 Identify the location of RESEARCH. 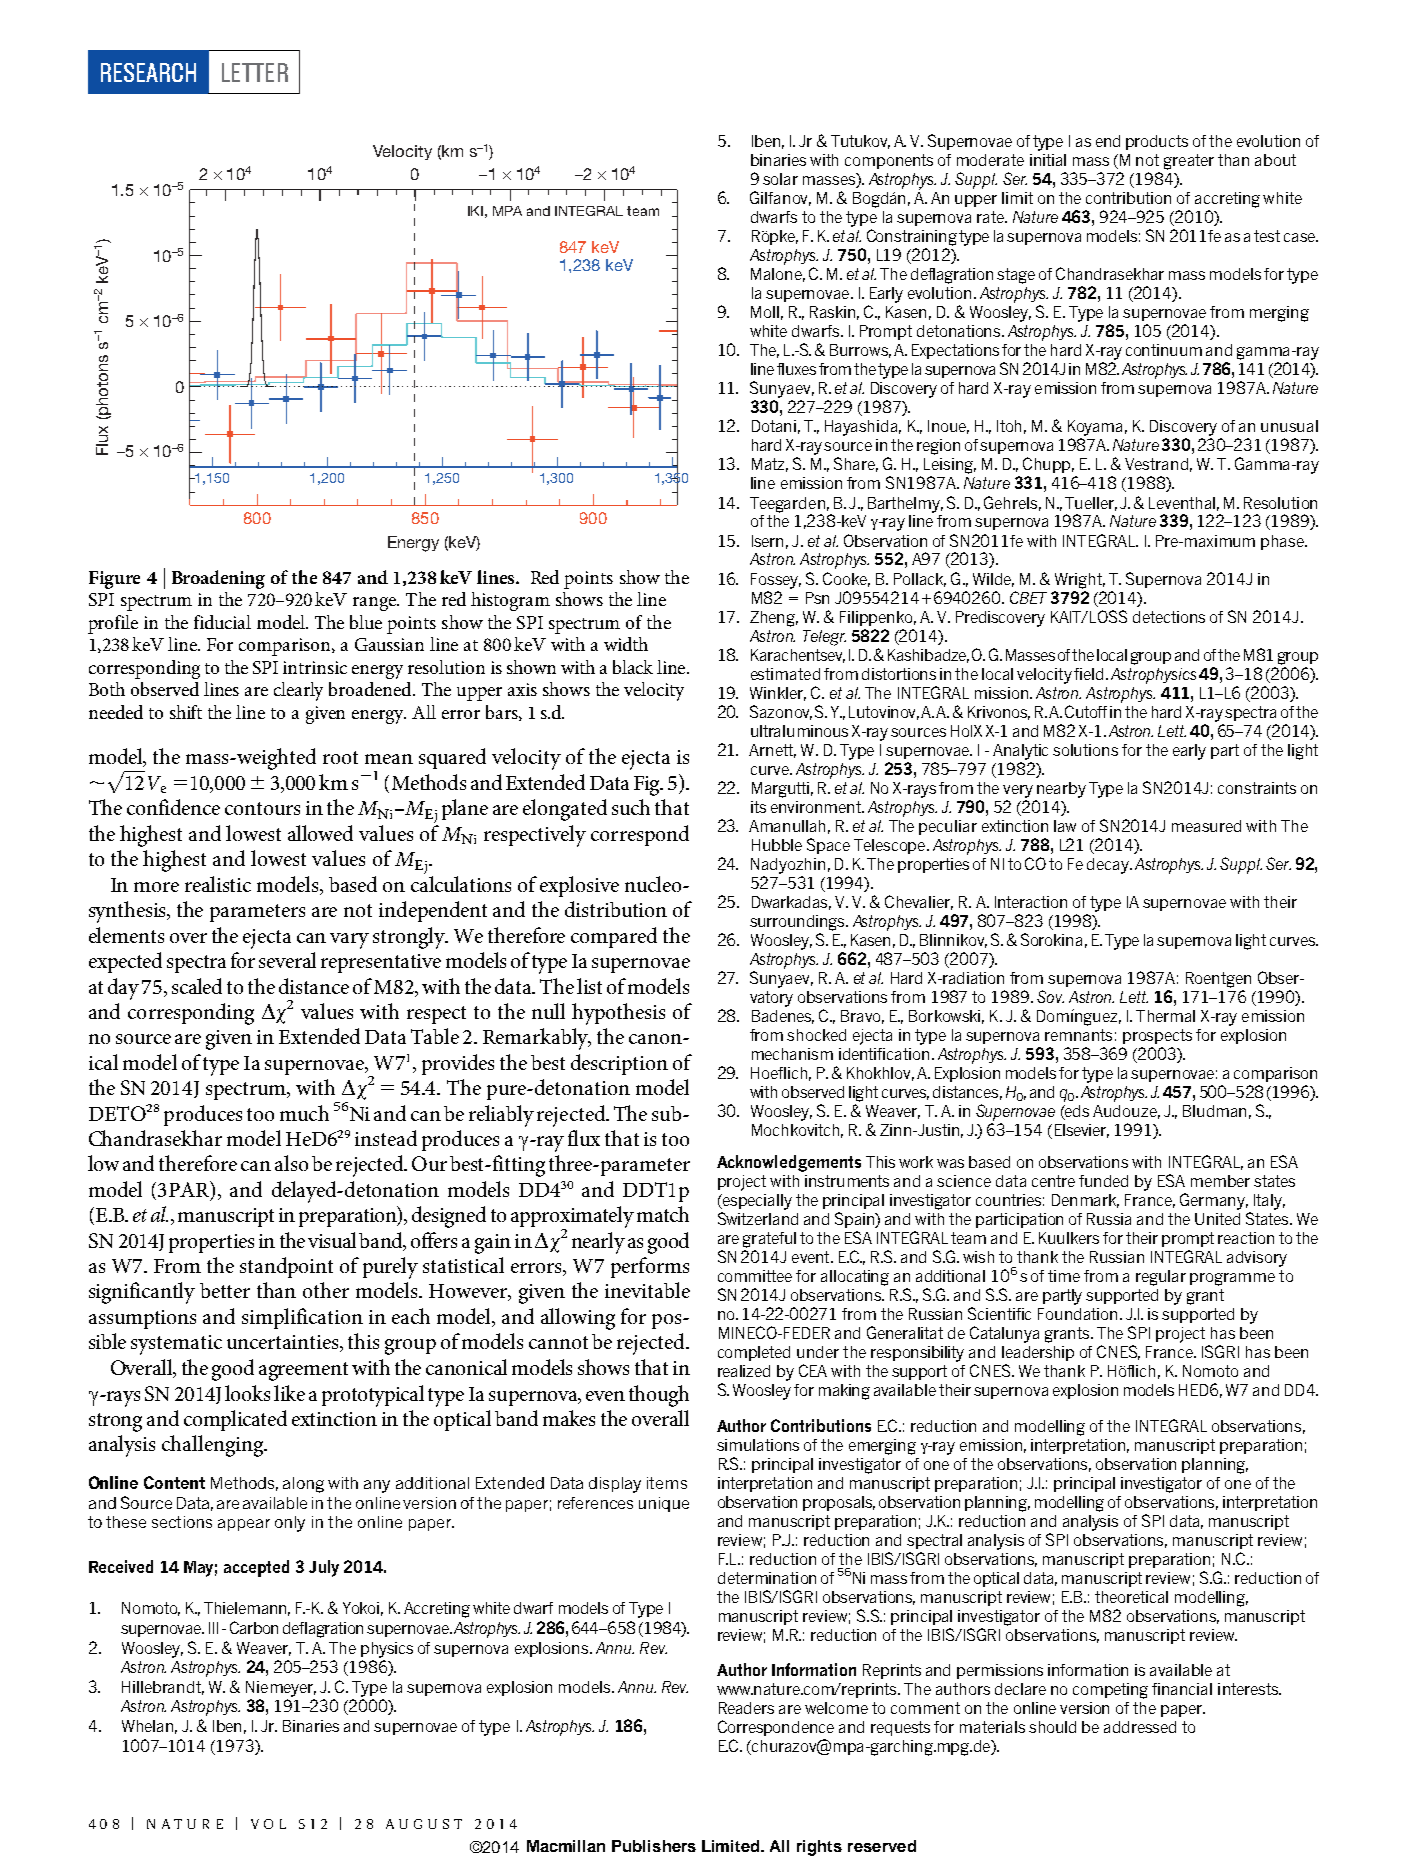
(148, 72).
